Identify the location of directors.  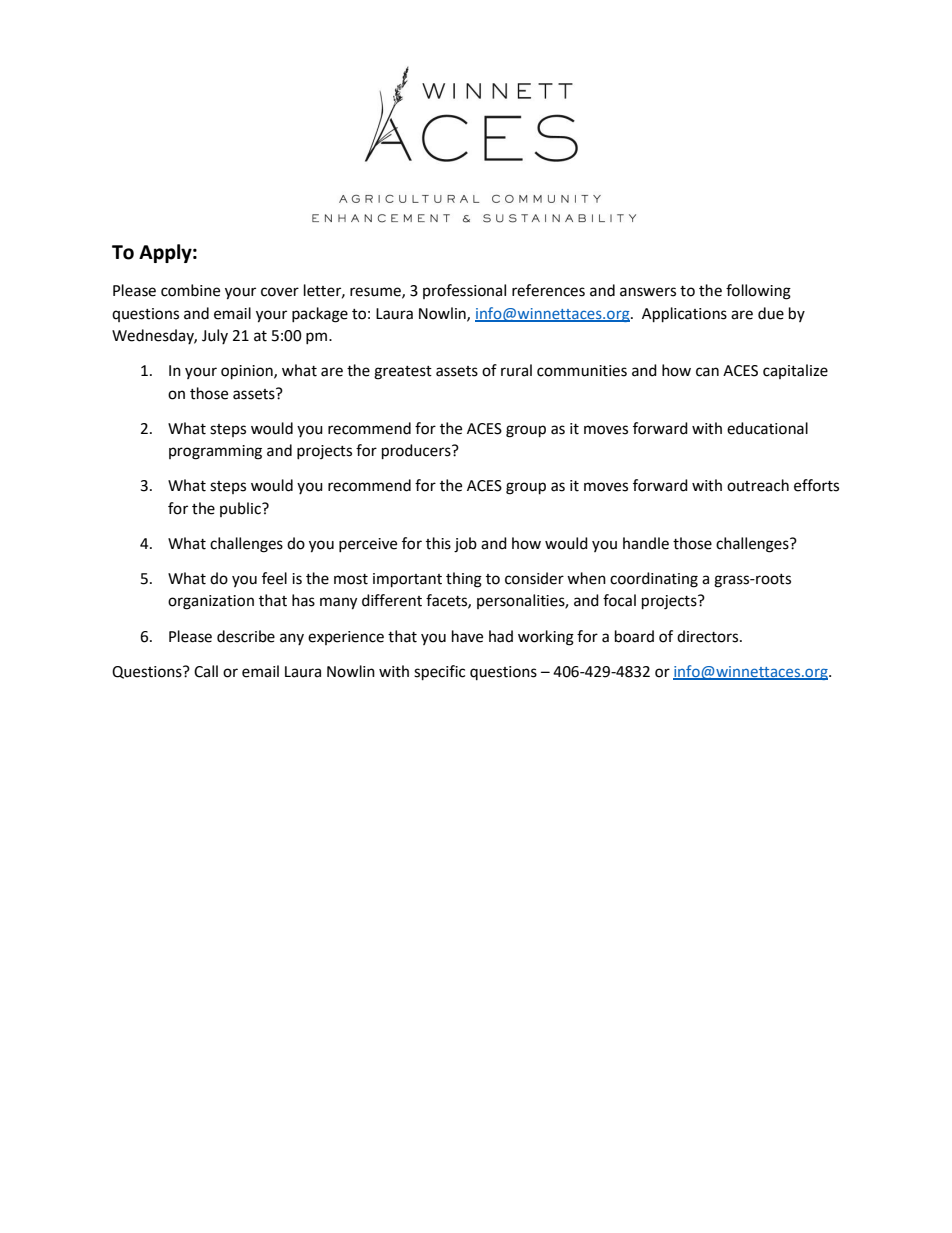
(709, 636).
